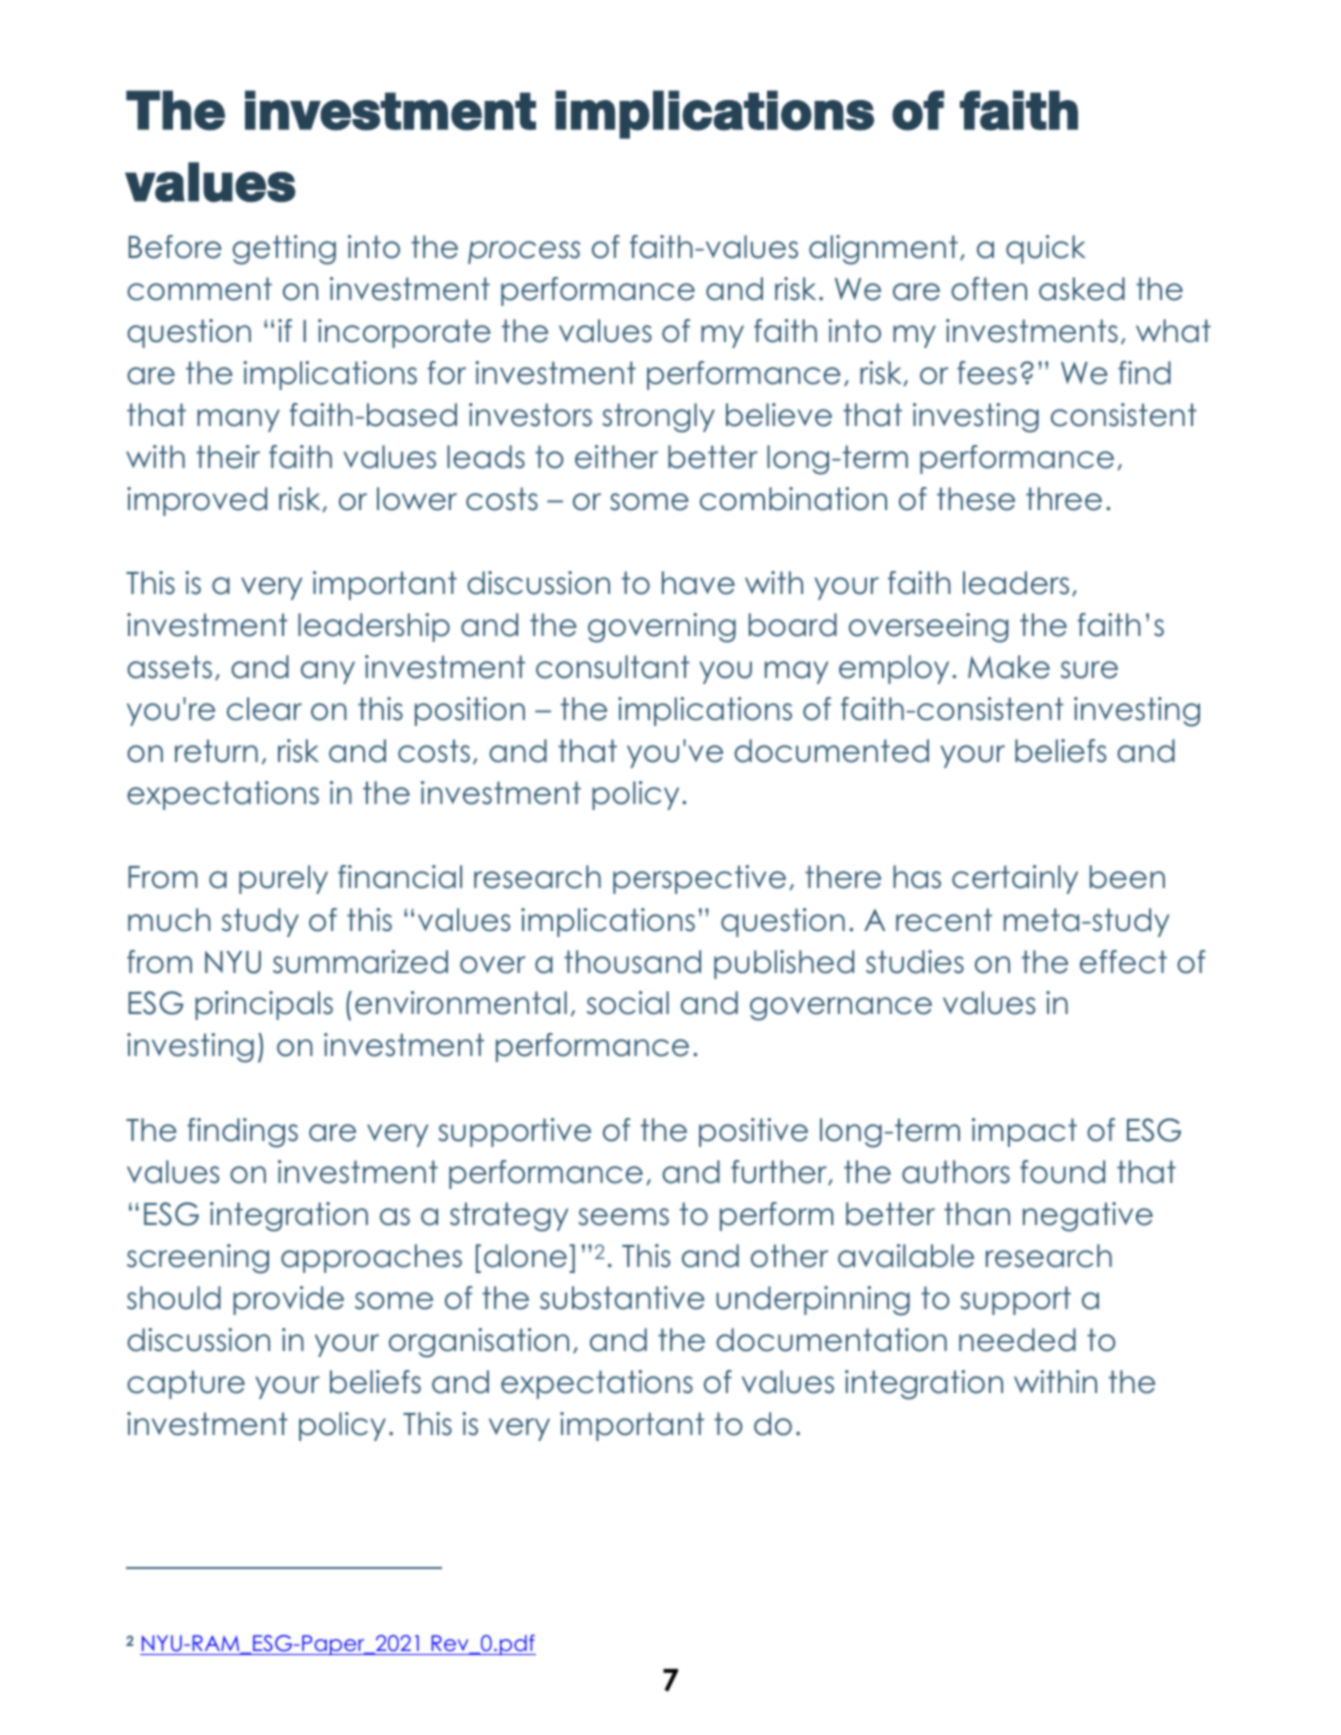 This image has height=1735, width=1341. What do you see at coordinates (524, 252) in the image?
I see `process` at bounding box center [524, 252].
